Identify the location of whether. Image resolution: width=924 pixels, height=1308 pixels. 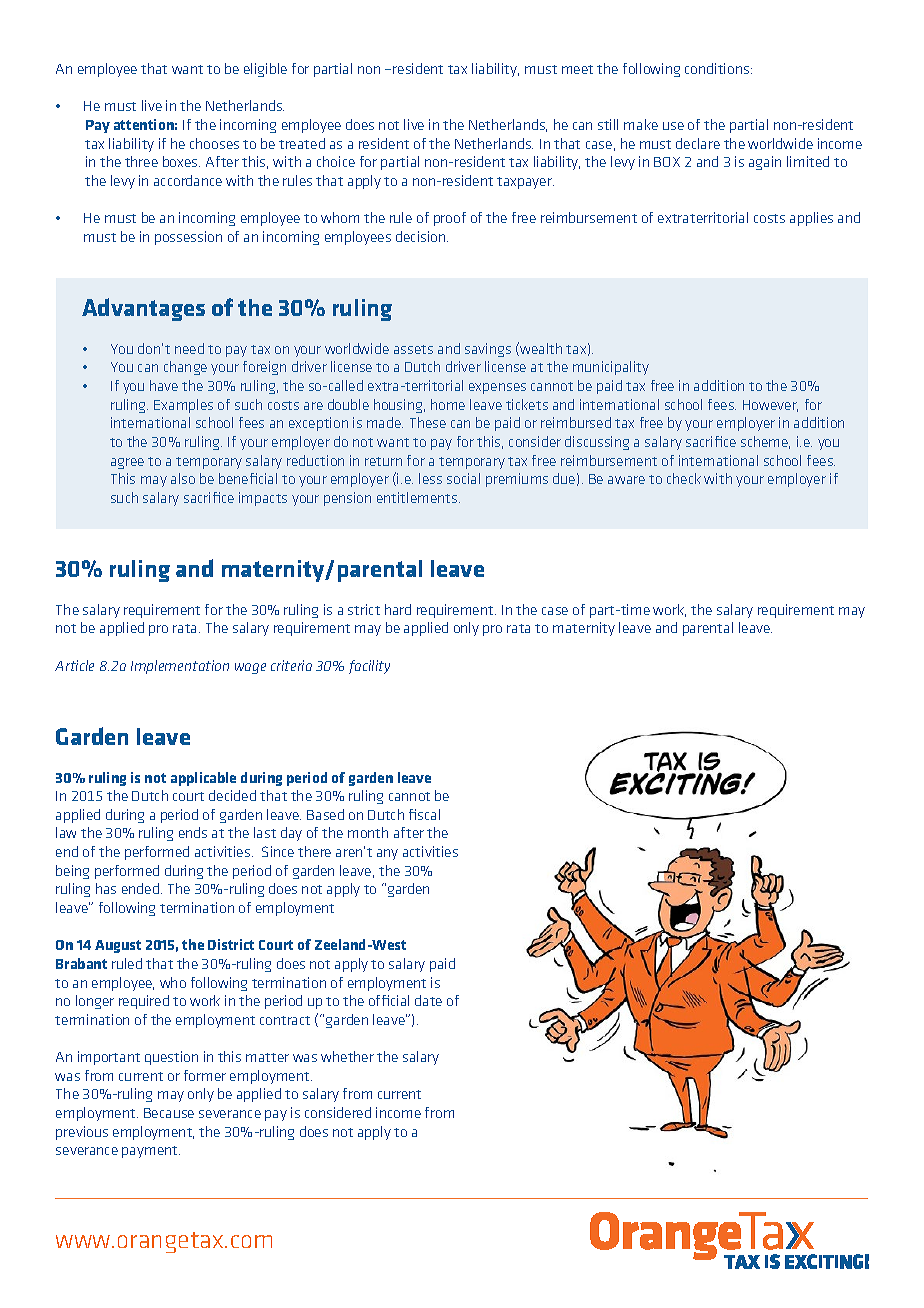
(347, 1056).
